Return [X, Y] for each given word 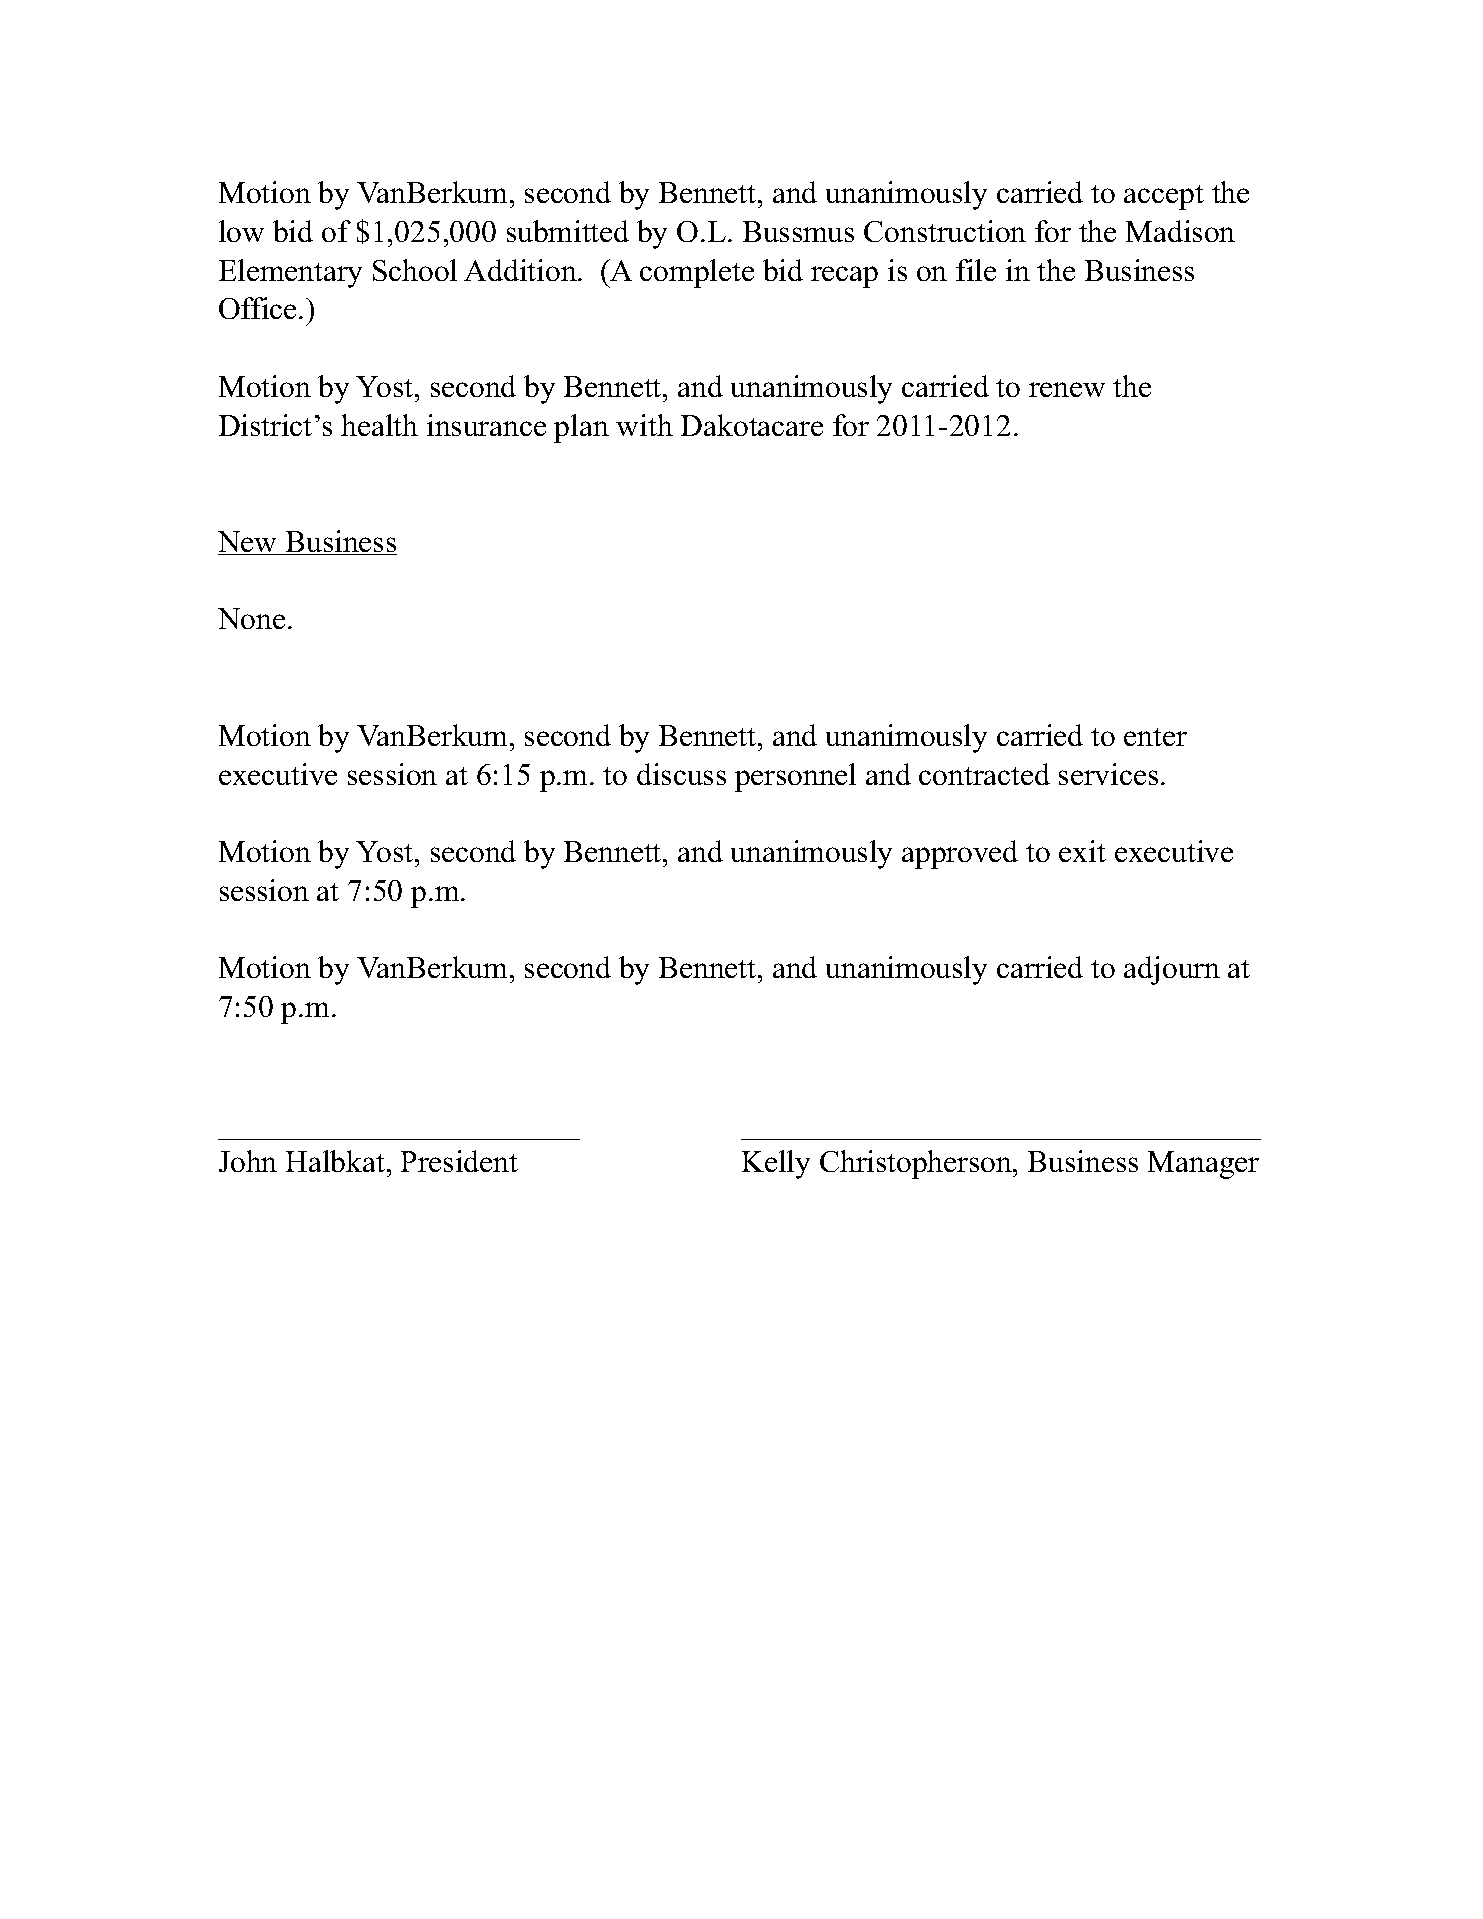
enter [1155, 737]
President [459, 1161]
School [415, 270]
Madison [1180, 231]
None [251, 618]
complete [697, 273]
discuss [681, 774]
